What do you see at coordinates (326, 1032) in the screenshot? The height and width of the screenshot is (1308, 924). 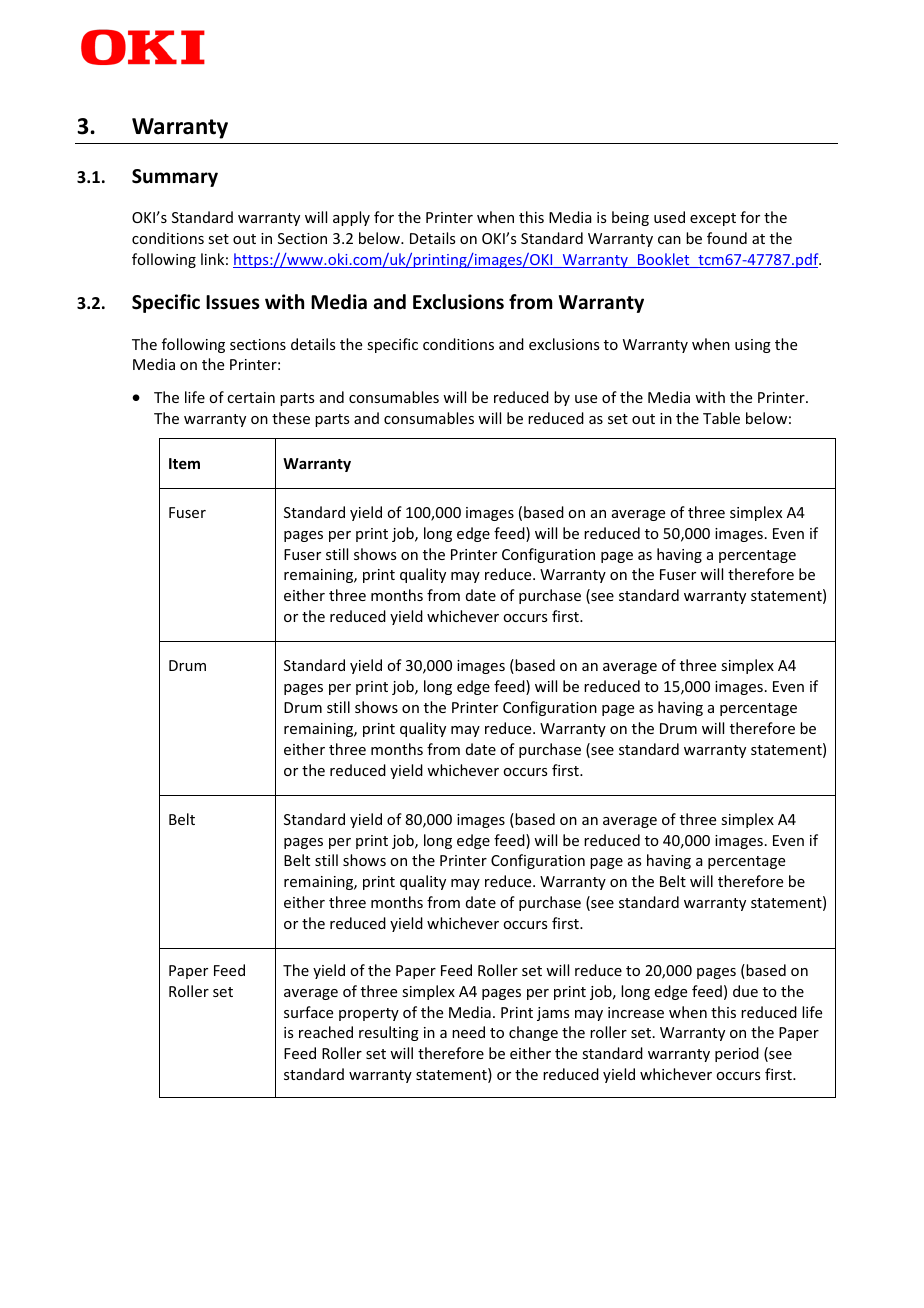 I see `reached` at bounding box center [326, 1032].
